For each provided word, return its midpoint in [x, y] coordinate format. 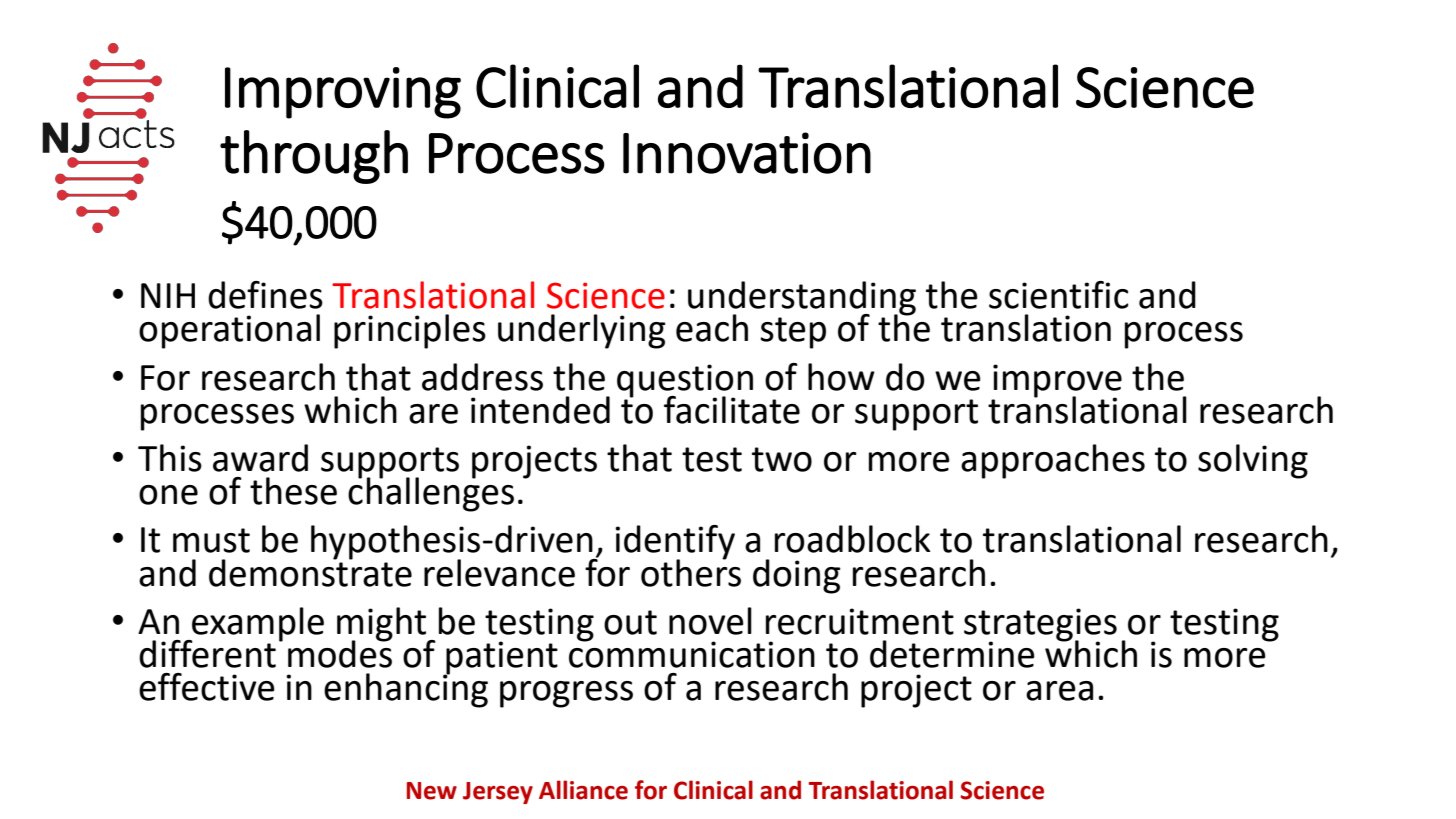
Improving [343, 93]
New [432, 791]
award [260, 458]
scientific [1059, 295]
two [782, 459]
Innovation [747, 153]
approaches [1053, 461]
